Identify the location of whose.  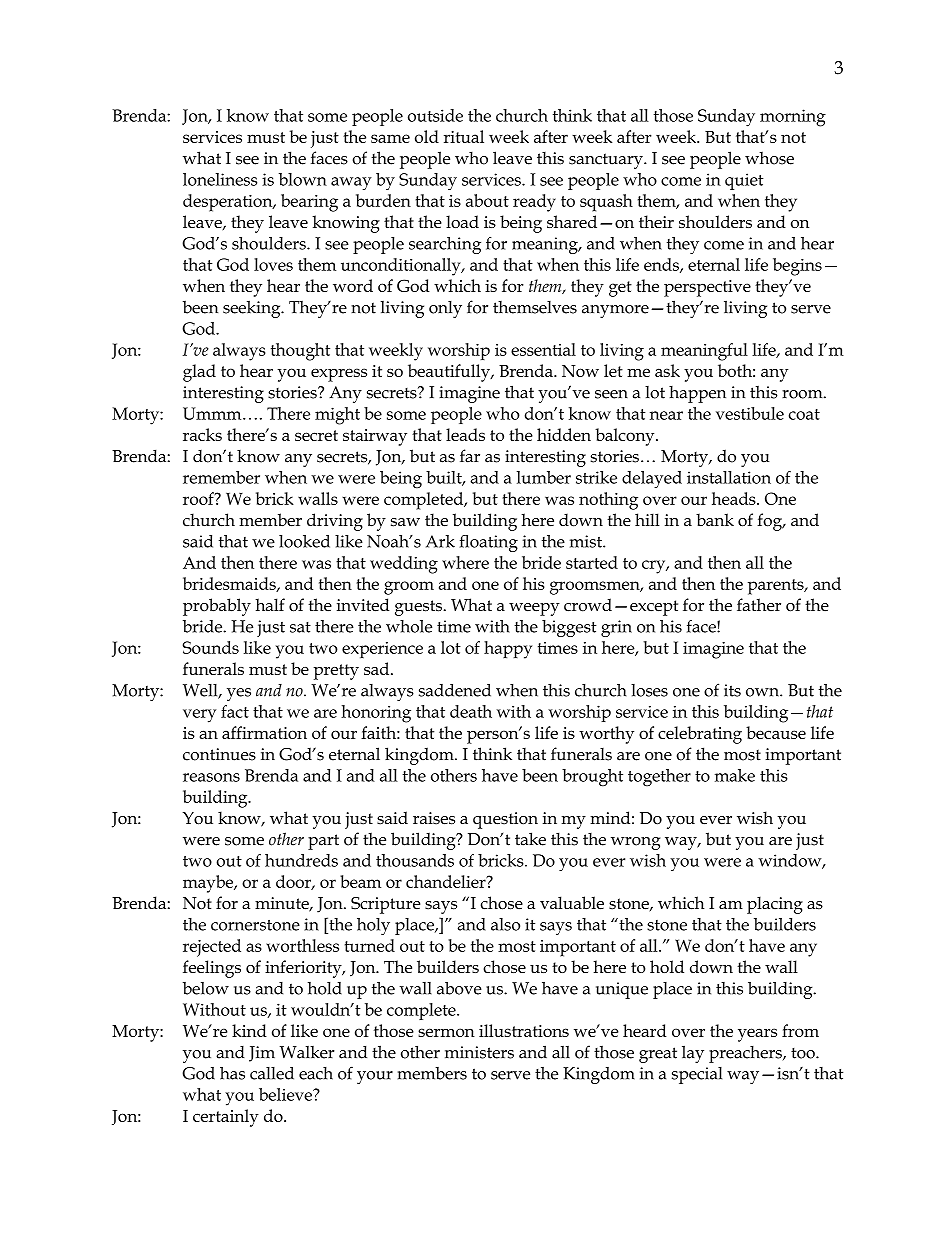
(769, 158).
